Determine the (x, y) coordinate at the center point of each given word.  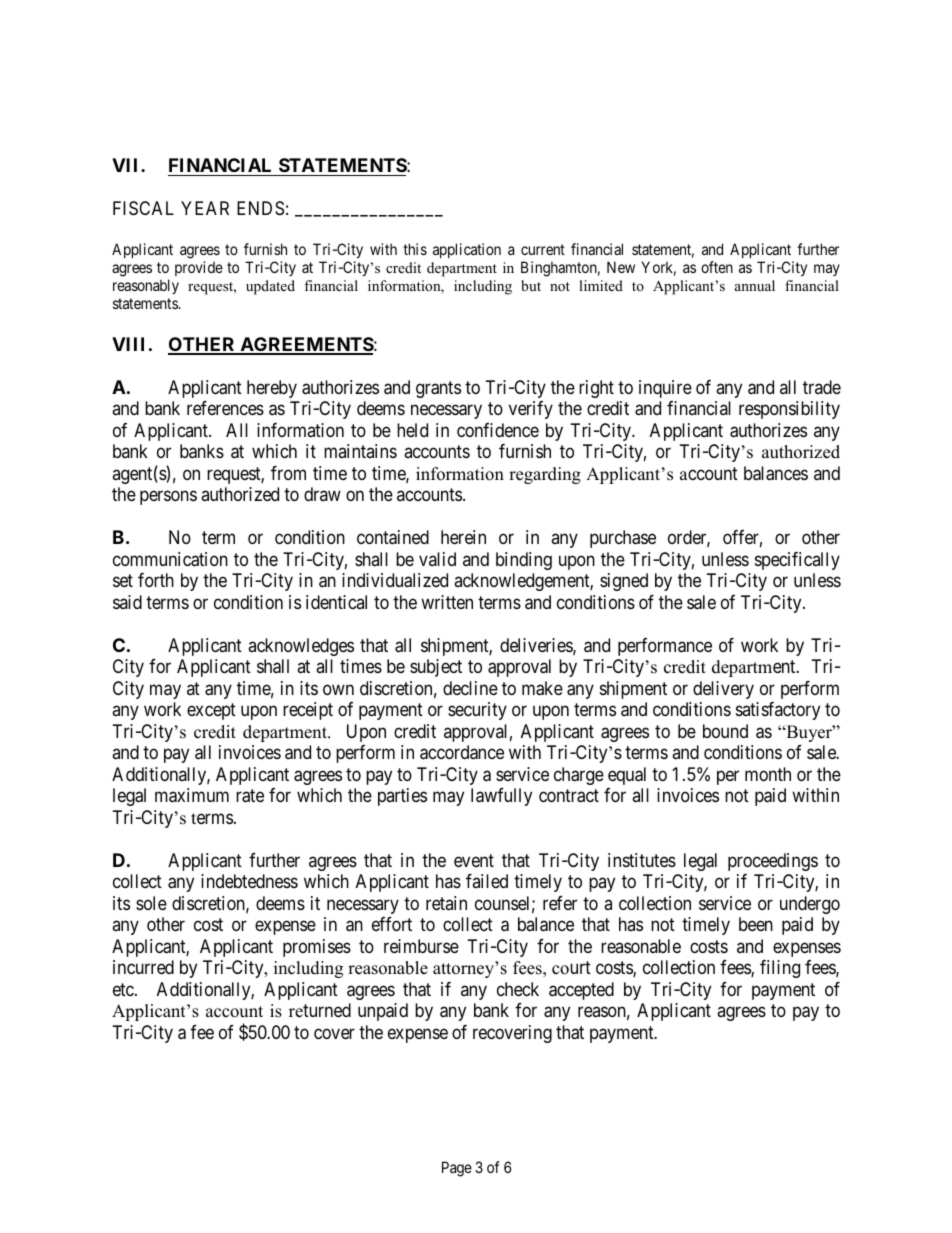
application (467, 250)
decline (470, 688)
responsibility (789, 410)
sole (151, 903)
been (756, 924)
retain (446, 903)
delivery (723, 690)
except (211, 711)
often (717, 267)
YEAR (205, 208)
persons (168, 498)
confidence (498, 430)
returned (320, 1010)
